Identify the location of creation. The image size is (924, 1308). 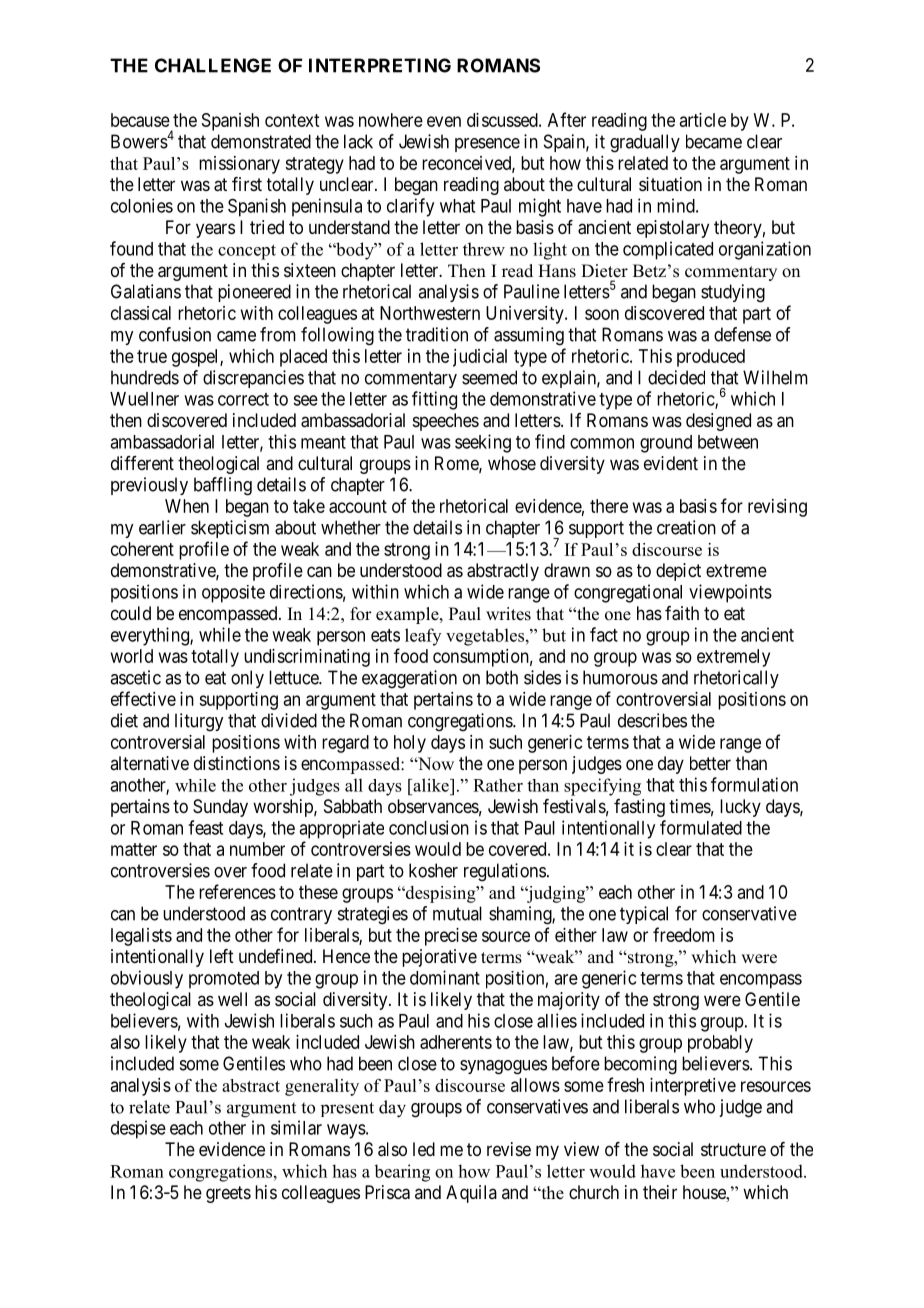
(686, 527).
